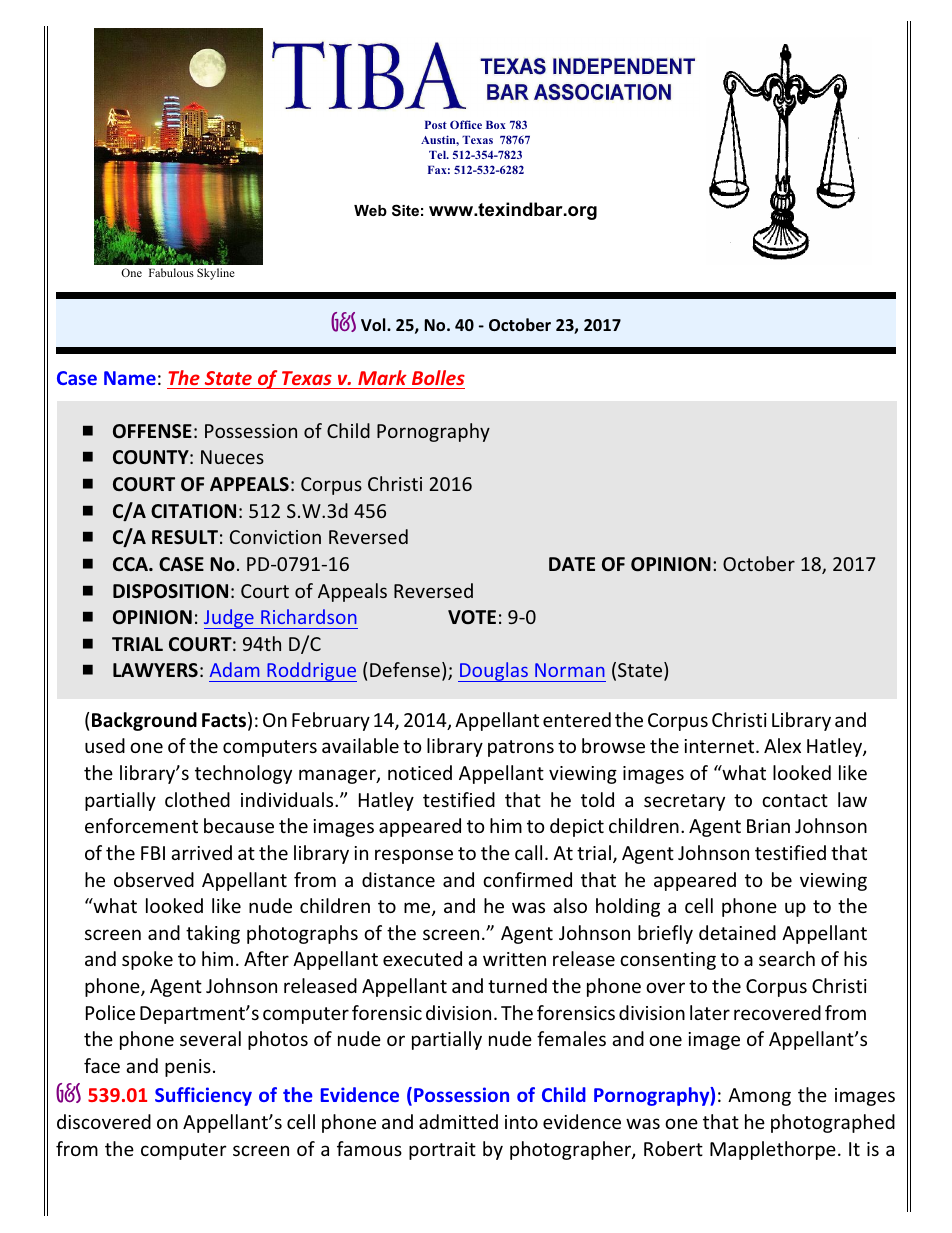  Describe the element at coordinates (737, 932) in the screenshot. I see `detained` at that location.
